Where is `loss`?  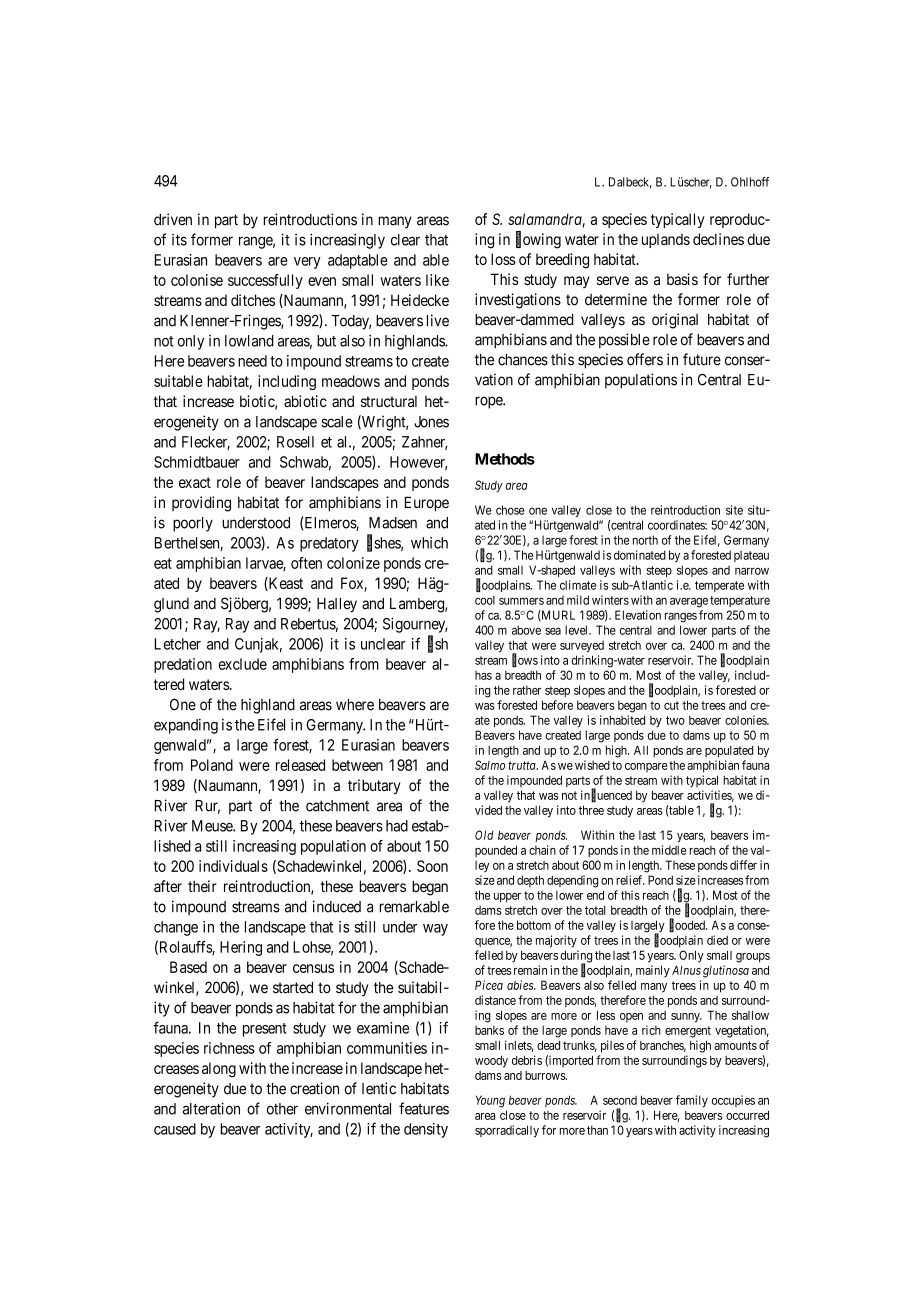 loss is located at coordinates (503, 259).
